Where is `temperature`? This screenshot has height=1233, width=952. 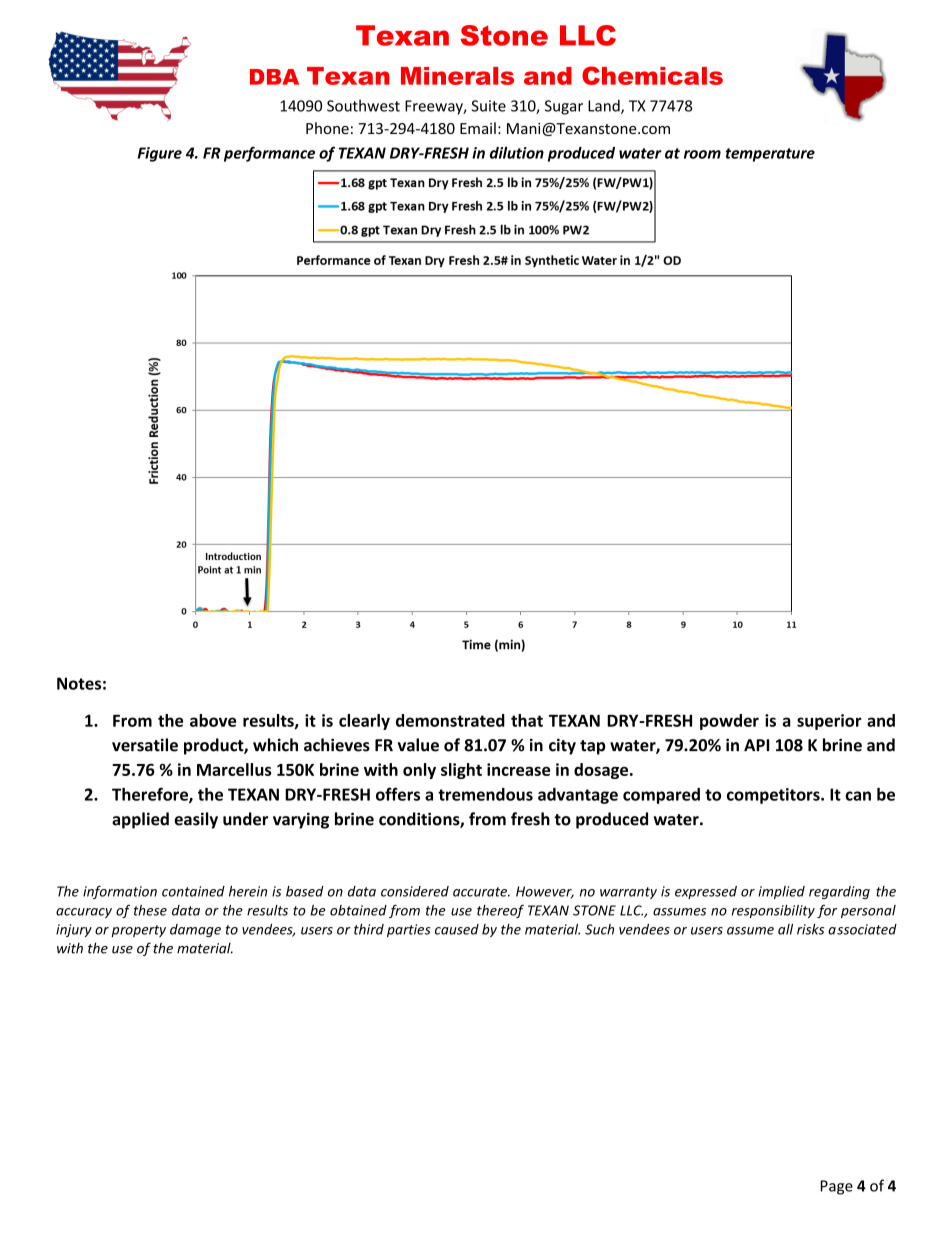
temperature is located at coordinates (770, 155).
